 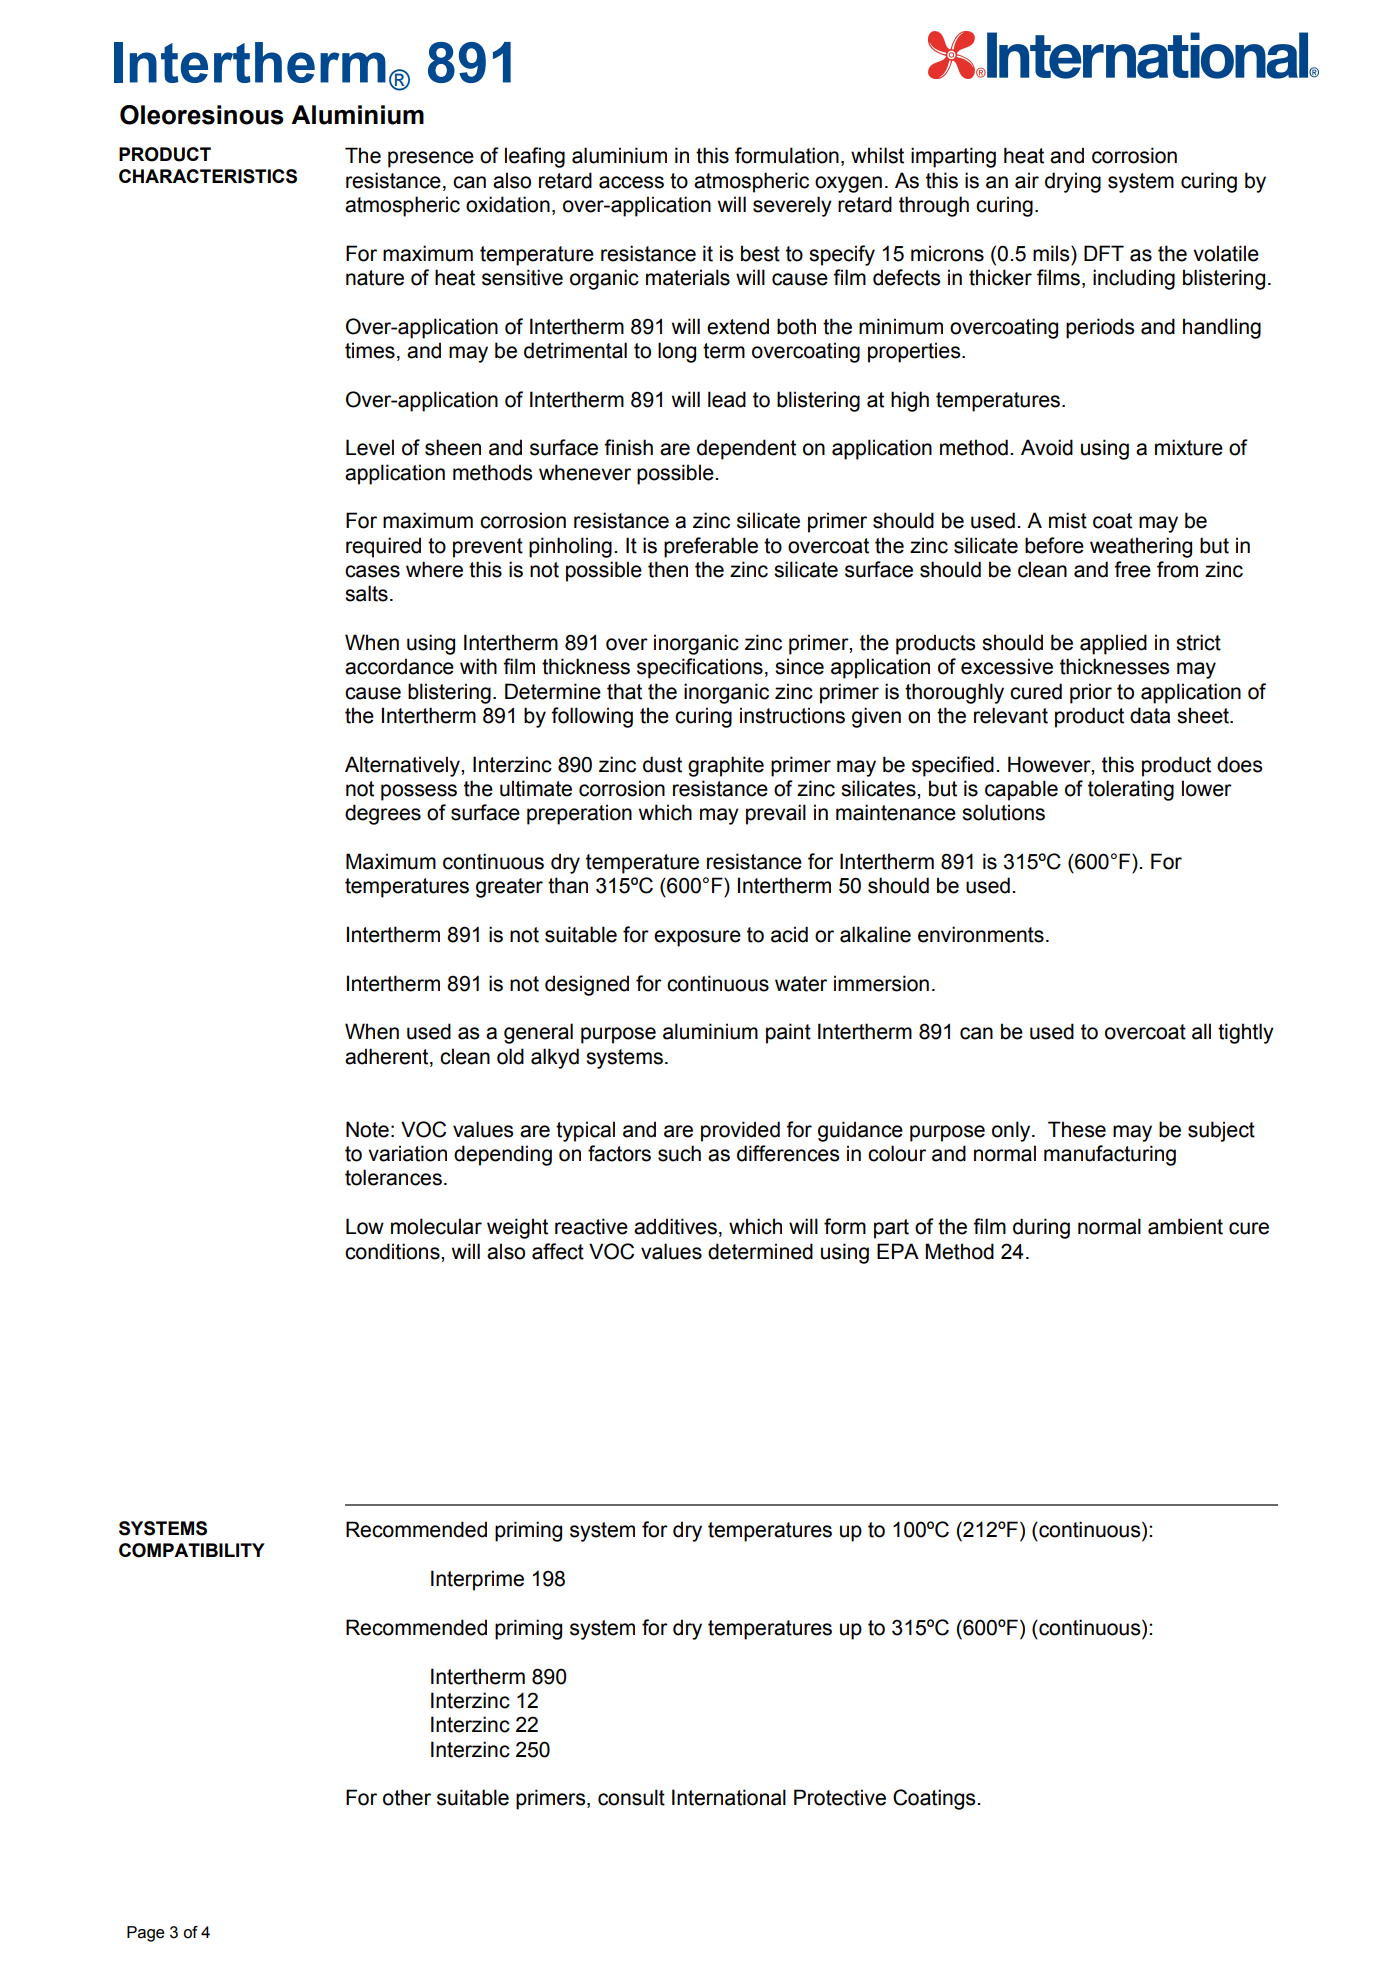 I want to click on Page, so click(x=146, y=1934).
